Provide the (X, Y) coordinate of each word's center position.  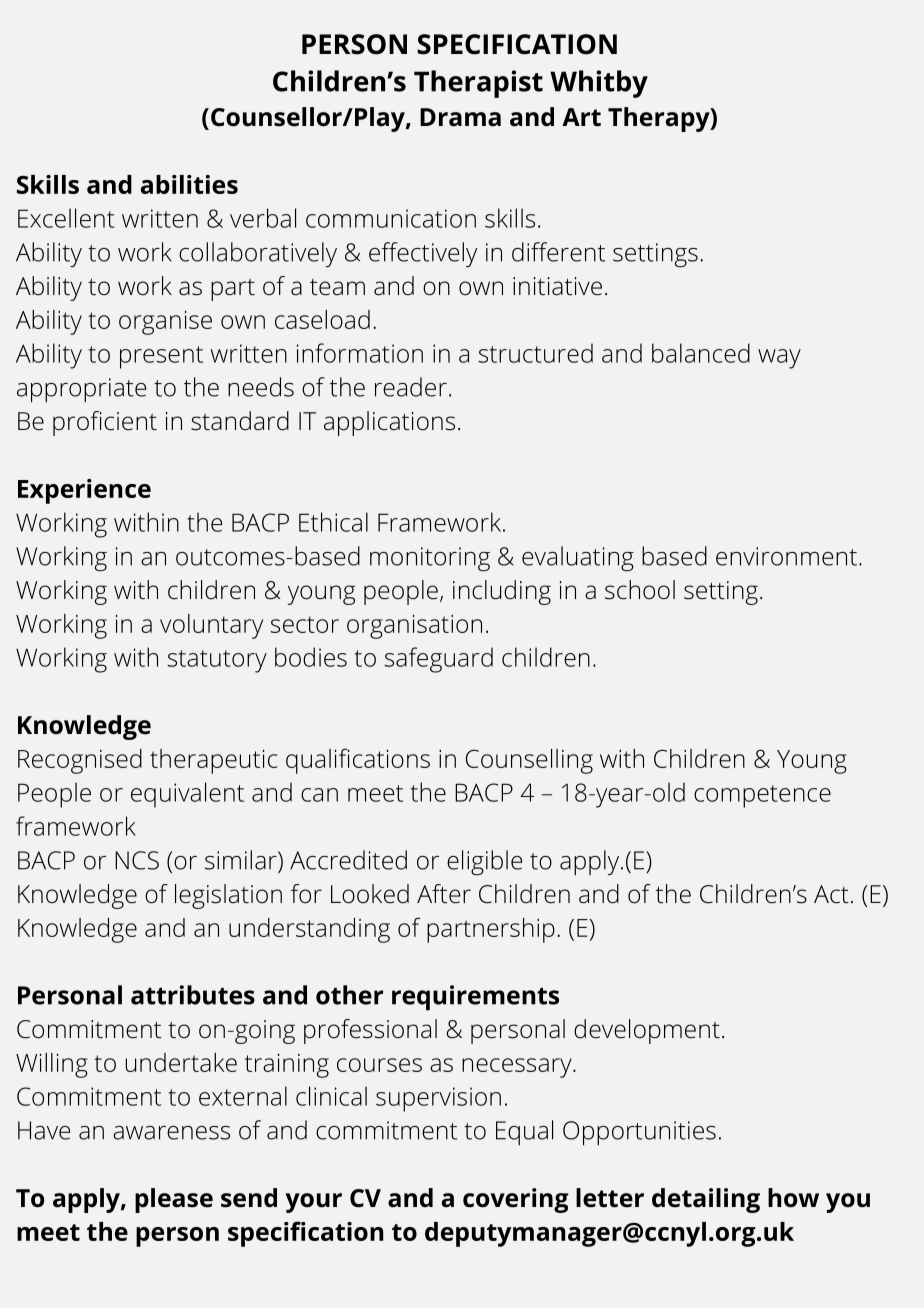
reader (411, 387)
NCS (137, 860)
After (444, 894)
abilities (189, 184)
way (779, 359)
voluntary (211, 626)
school (640, 590)
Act (831, 894)
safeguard (438, 660)
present (161, 357)
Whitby (599, 84)
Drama (460, 117)
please (174, 1200)
